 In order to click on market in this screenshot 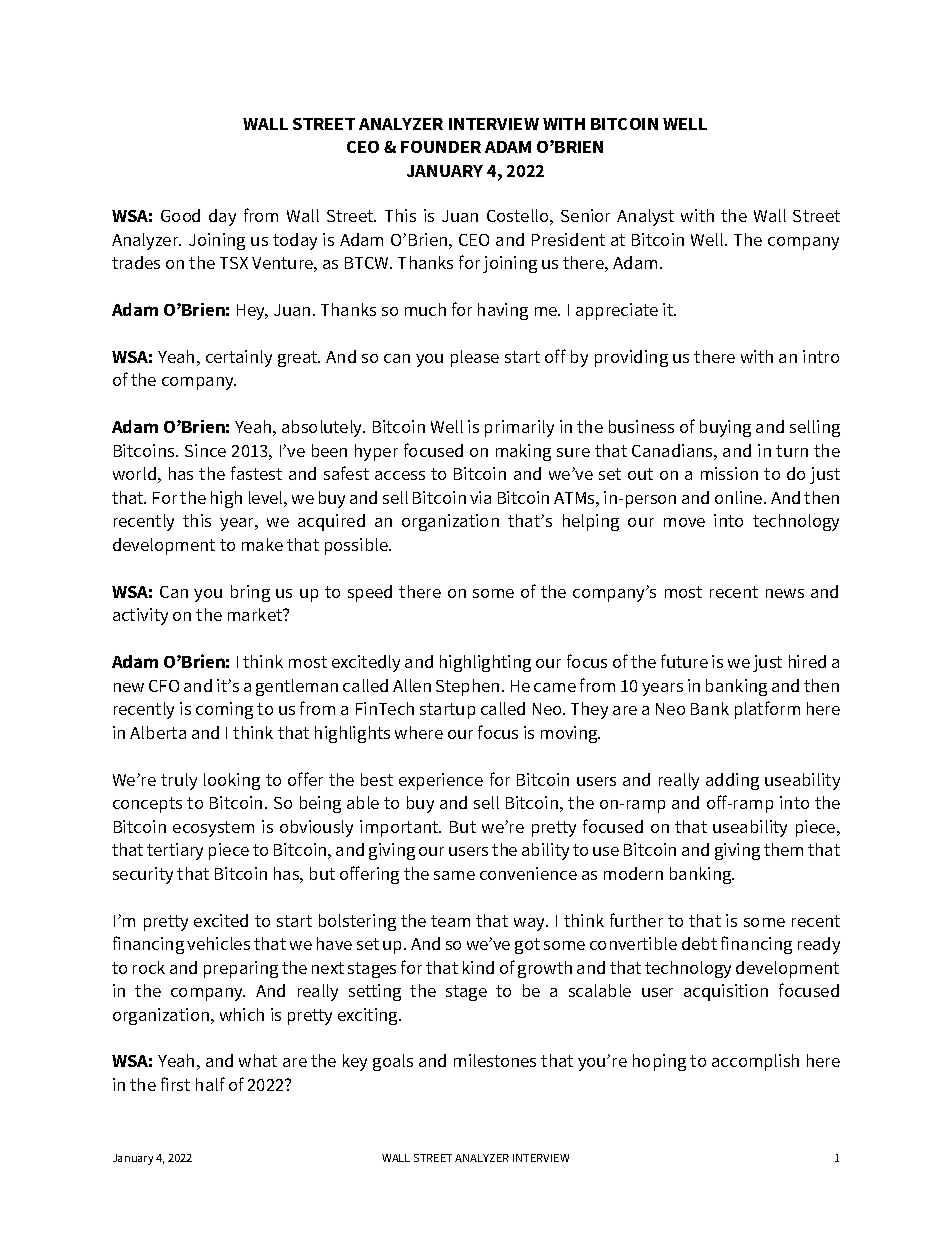, I will do `click(256, 614)`.
